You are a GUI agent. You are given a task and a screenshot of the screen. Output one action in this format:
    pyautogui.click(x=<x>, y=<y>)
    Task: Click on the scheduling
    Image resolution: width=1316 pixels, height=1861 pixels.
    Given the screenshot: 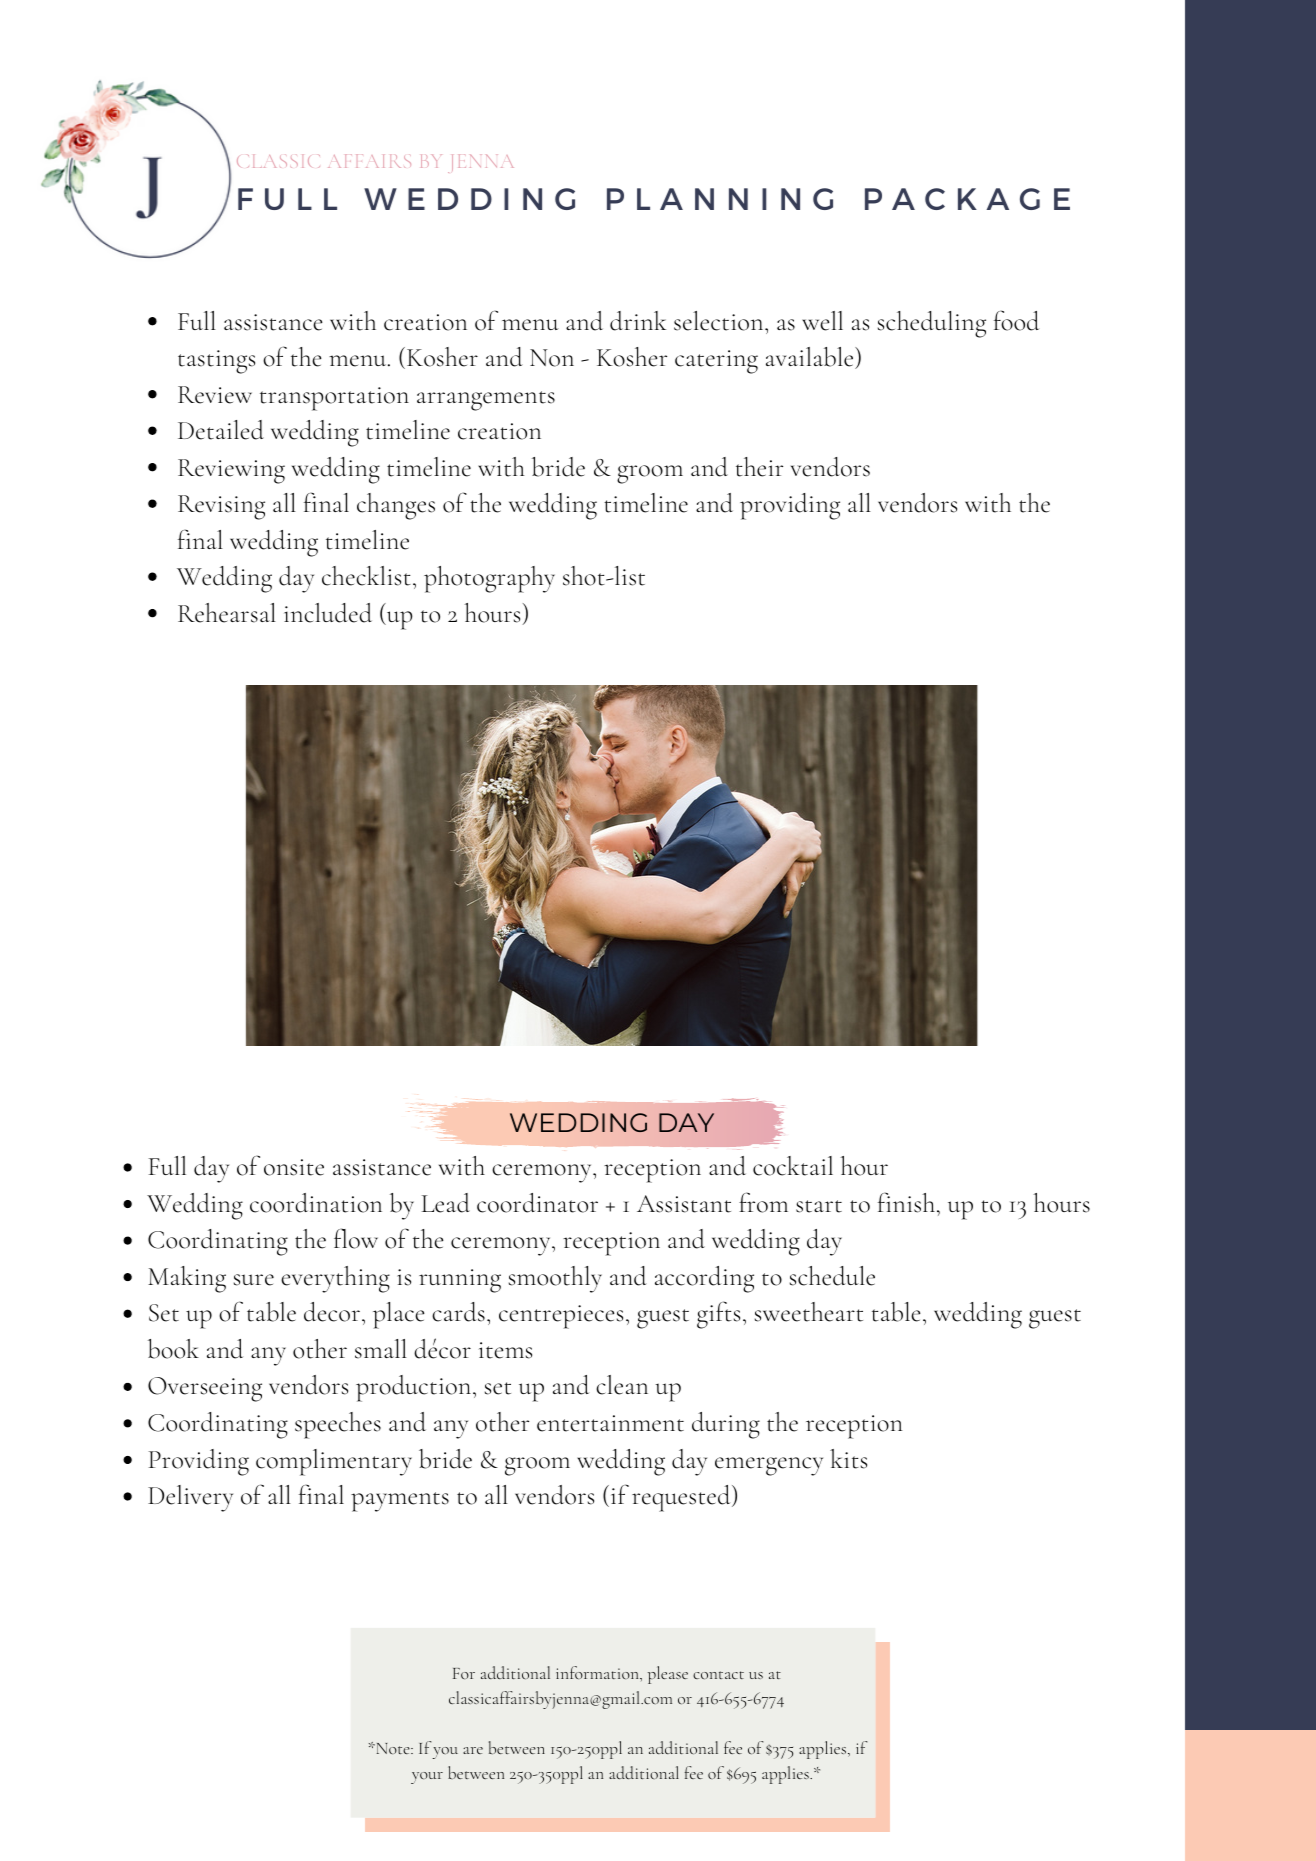 What is the action you would take?
    pyautogui.click(x=932, y=324)
